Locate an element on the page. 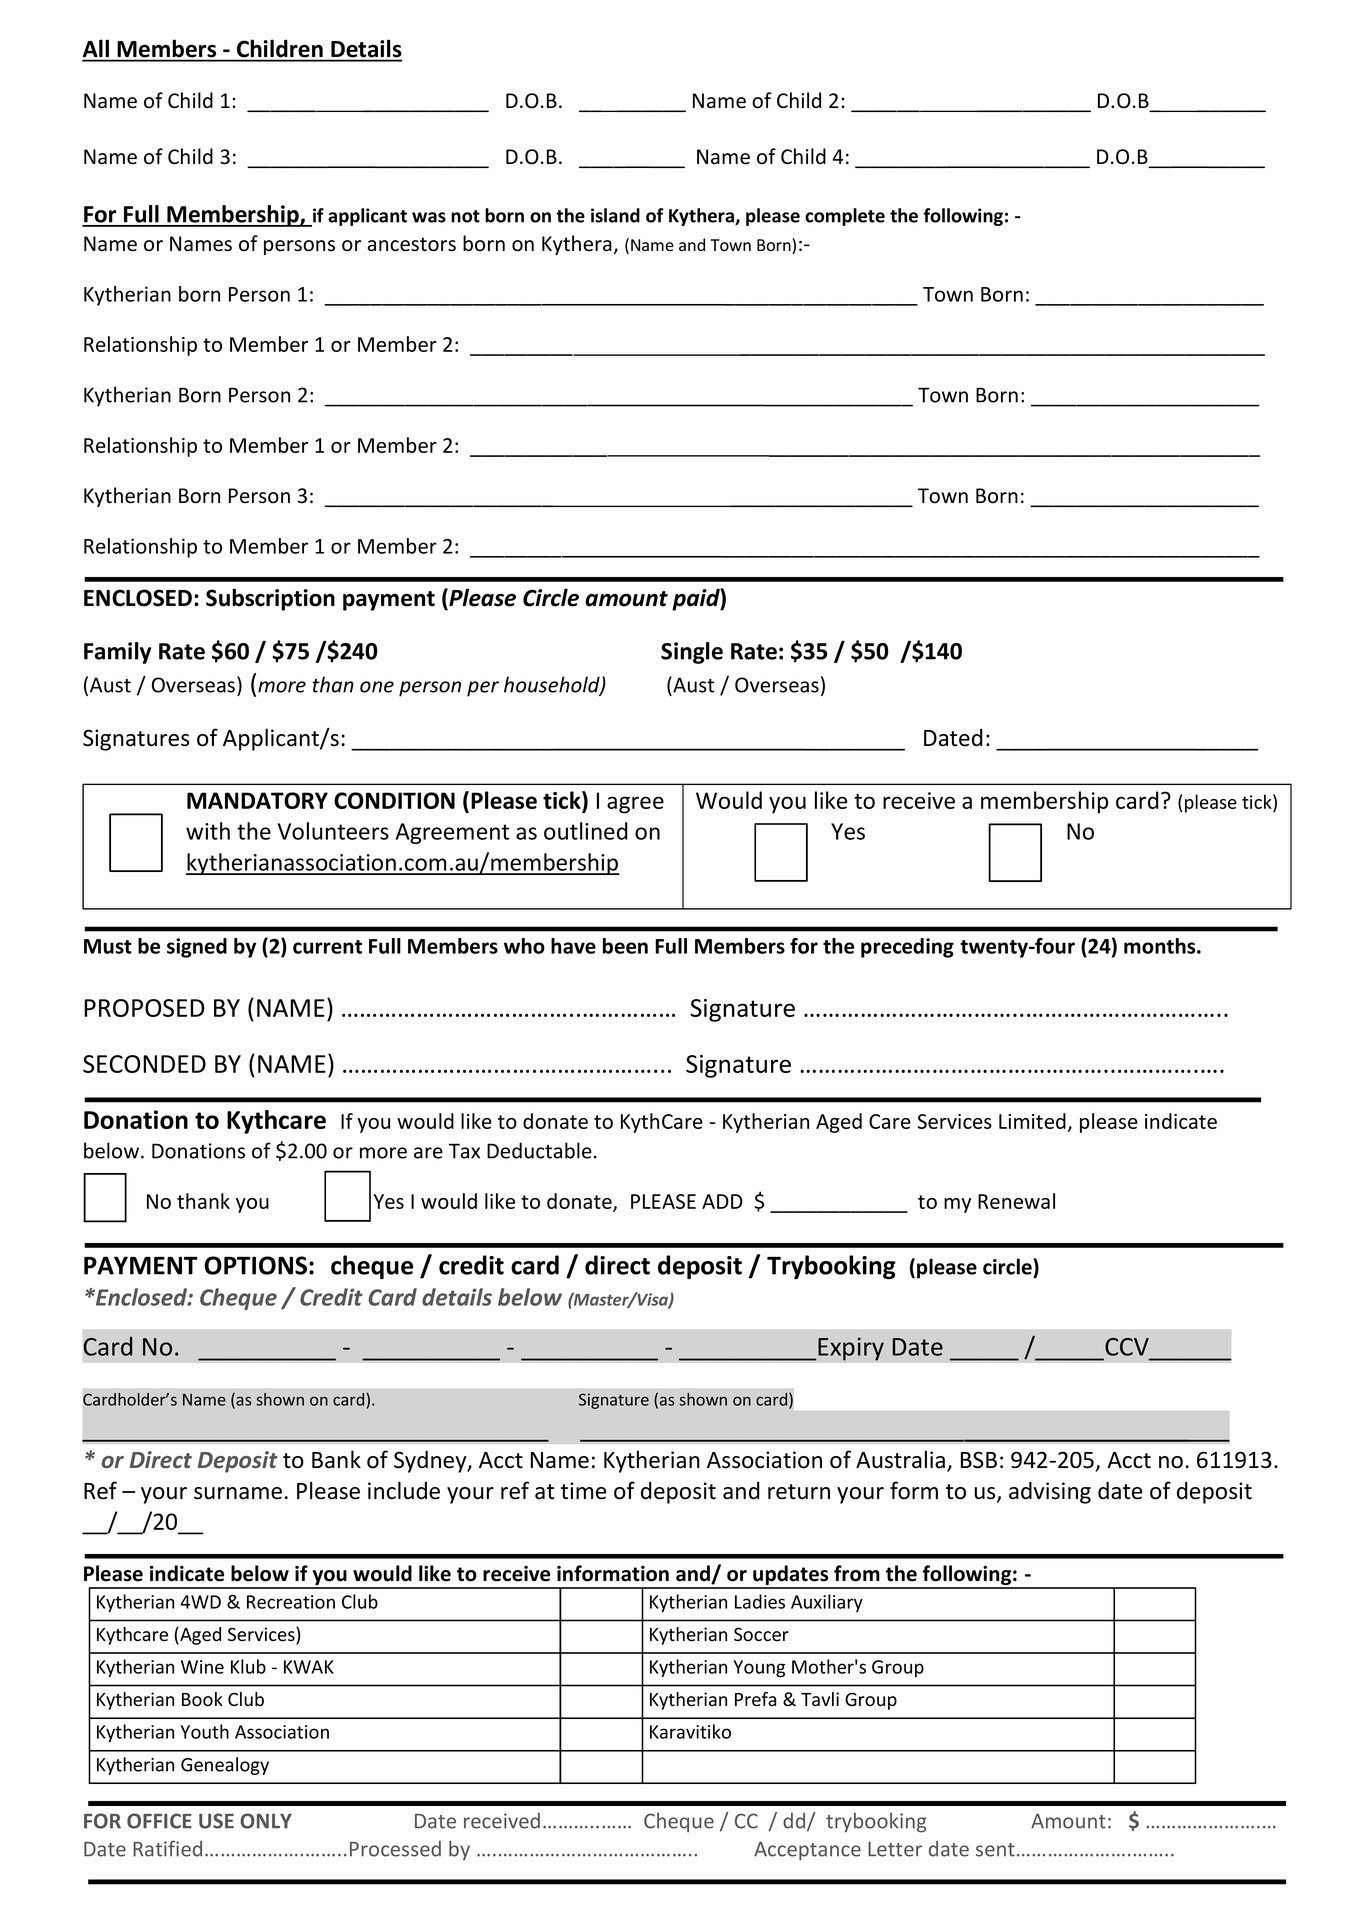 This page has height=1932, width=1366. preceding is located at coordinates (907, 948).
